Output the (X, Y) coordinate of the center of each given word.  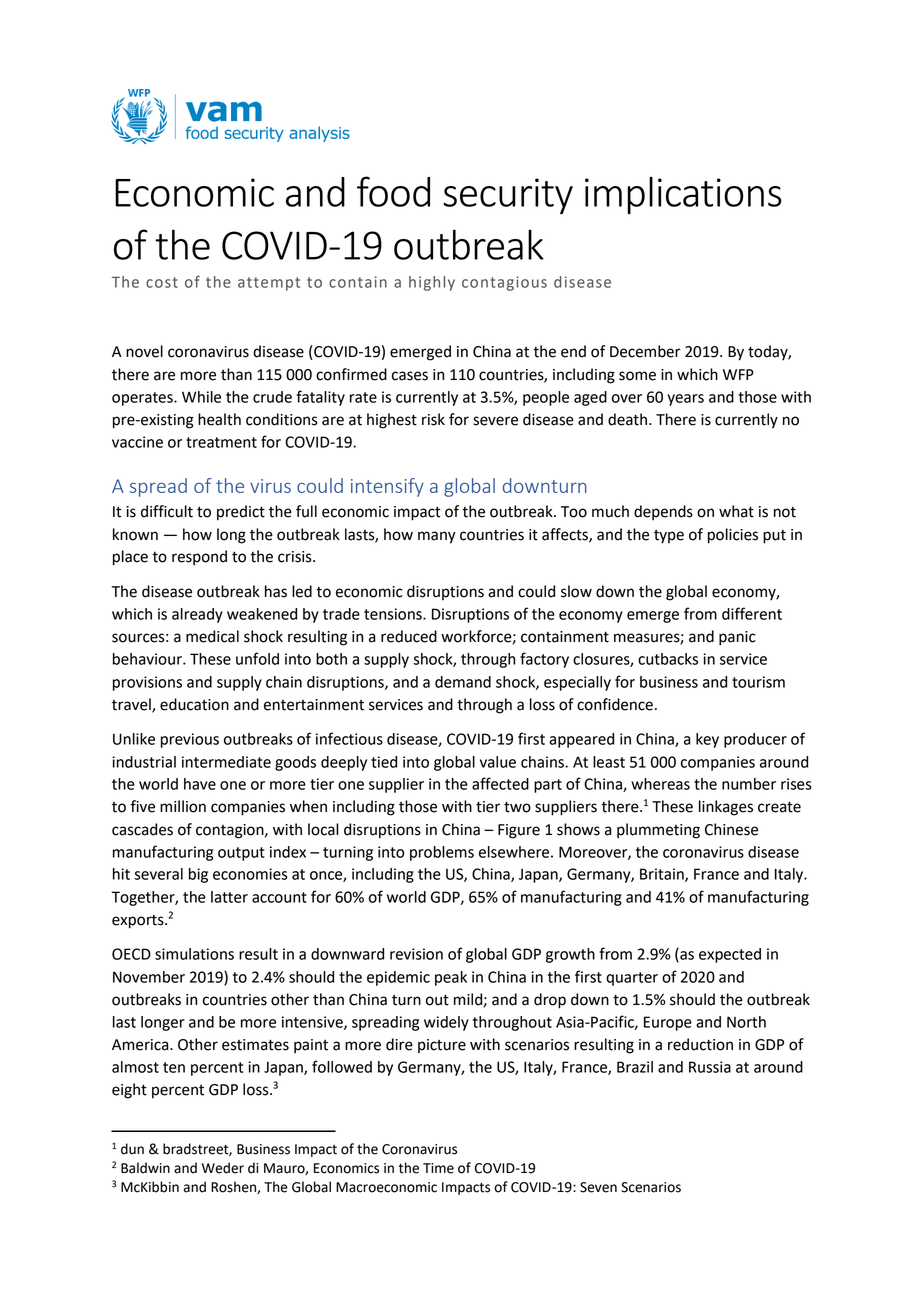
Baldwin (145, 1168)
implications (683, 195)
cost (162, 282)
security (508, 196)
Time (438, 1168)
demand (463, 682)
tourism (758, 682)
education (194, 704)
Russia (710, 1067)
